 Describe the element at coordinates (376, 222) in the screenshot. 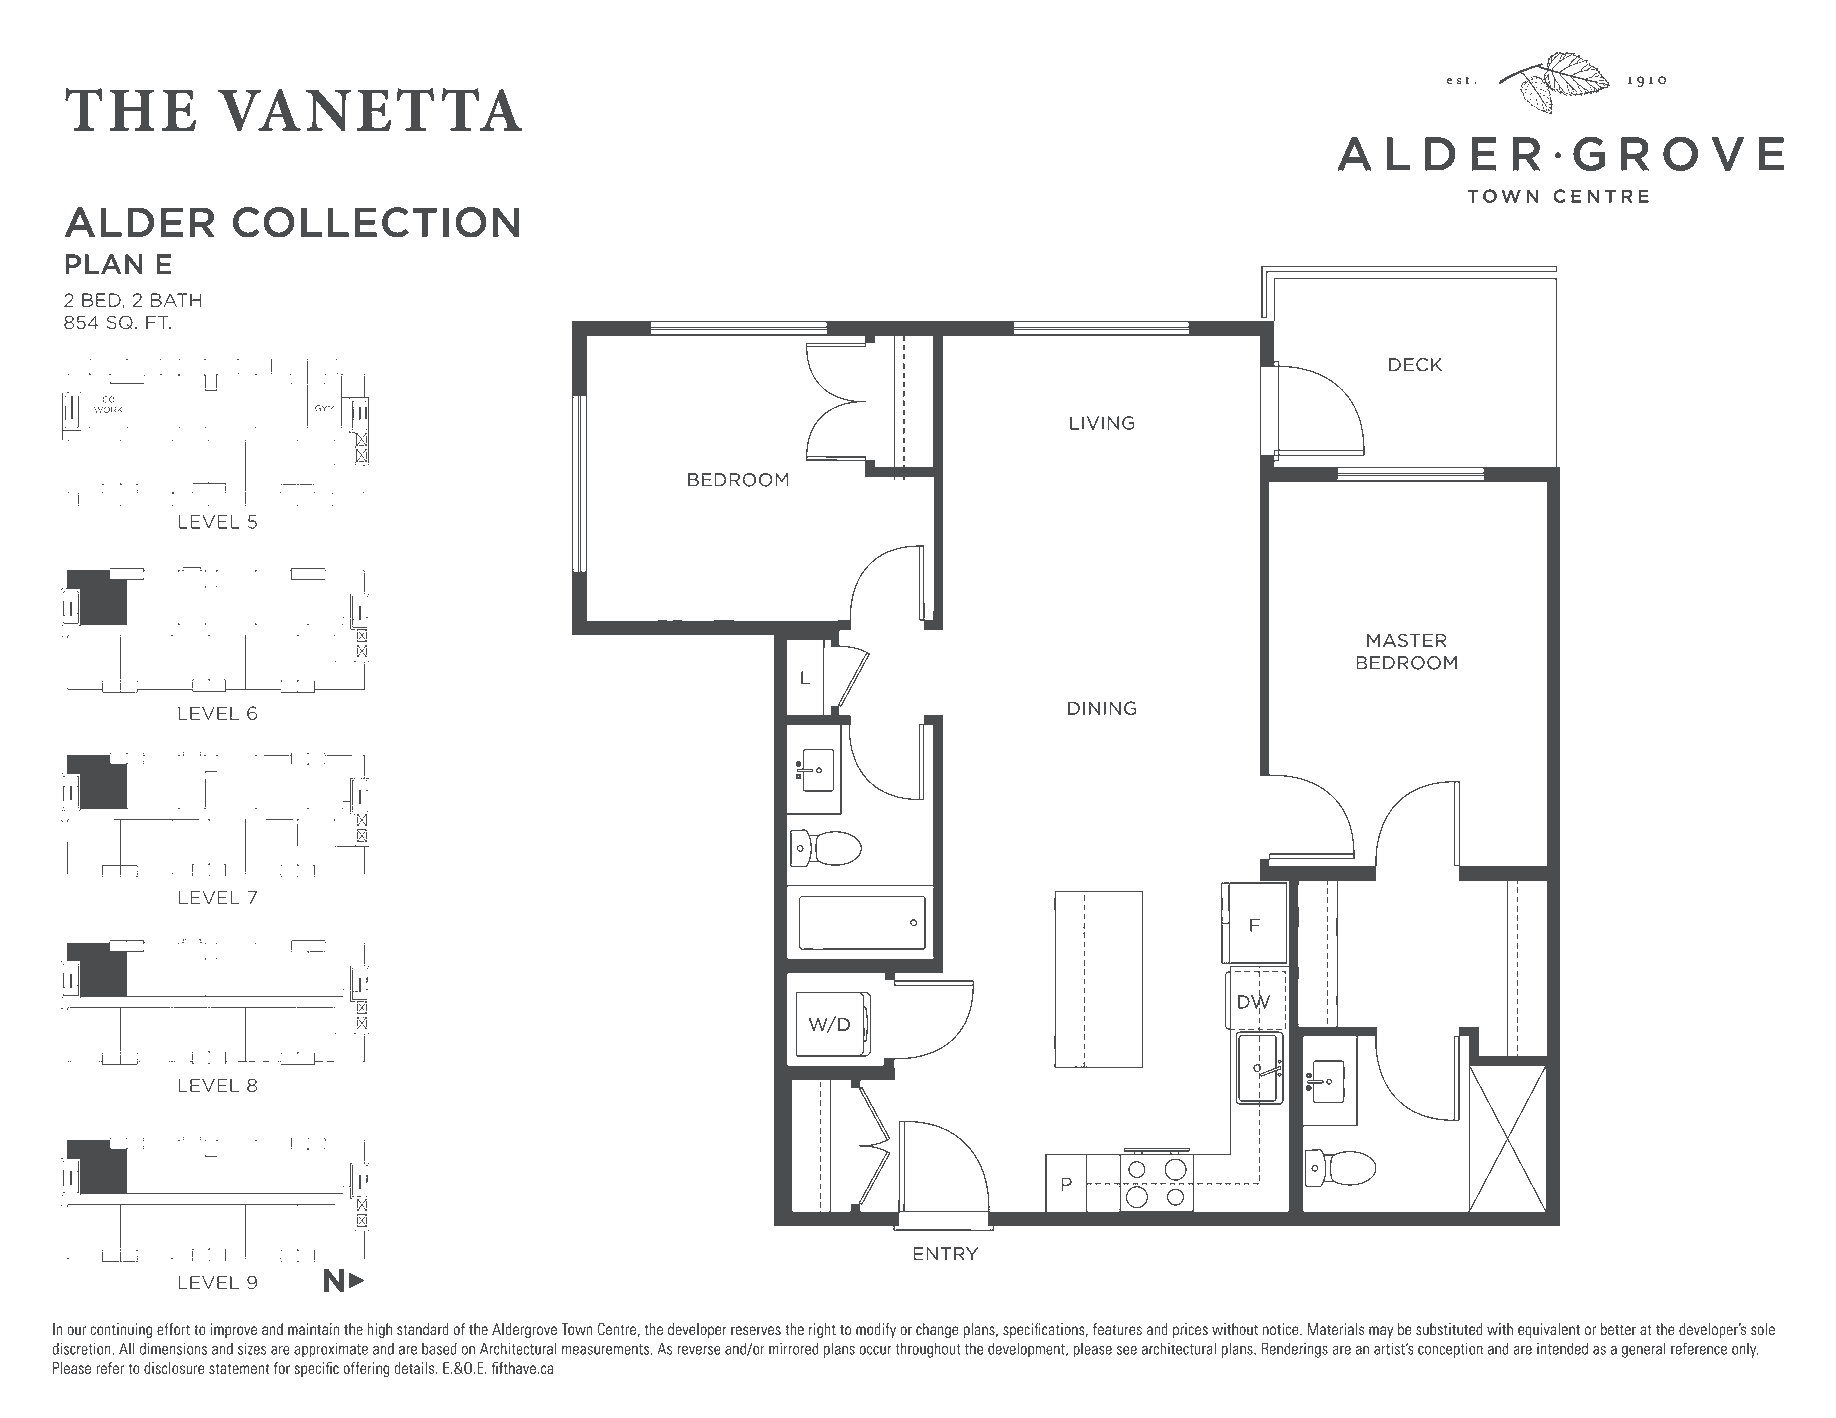

I see `COLLECTION` at that location.
